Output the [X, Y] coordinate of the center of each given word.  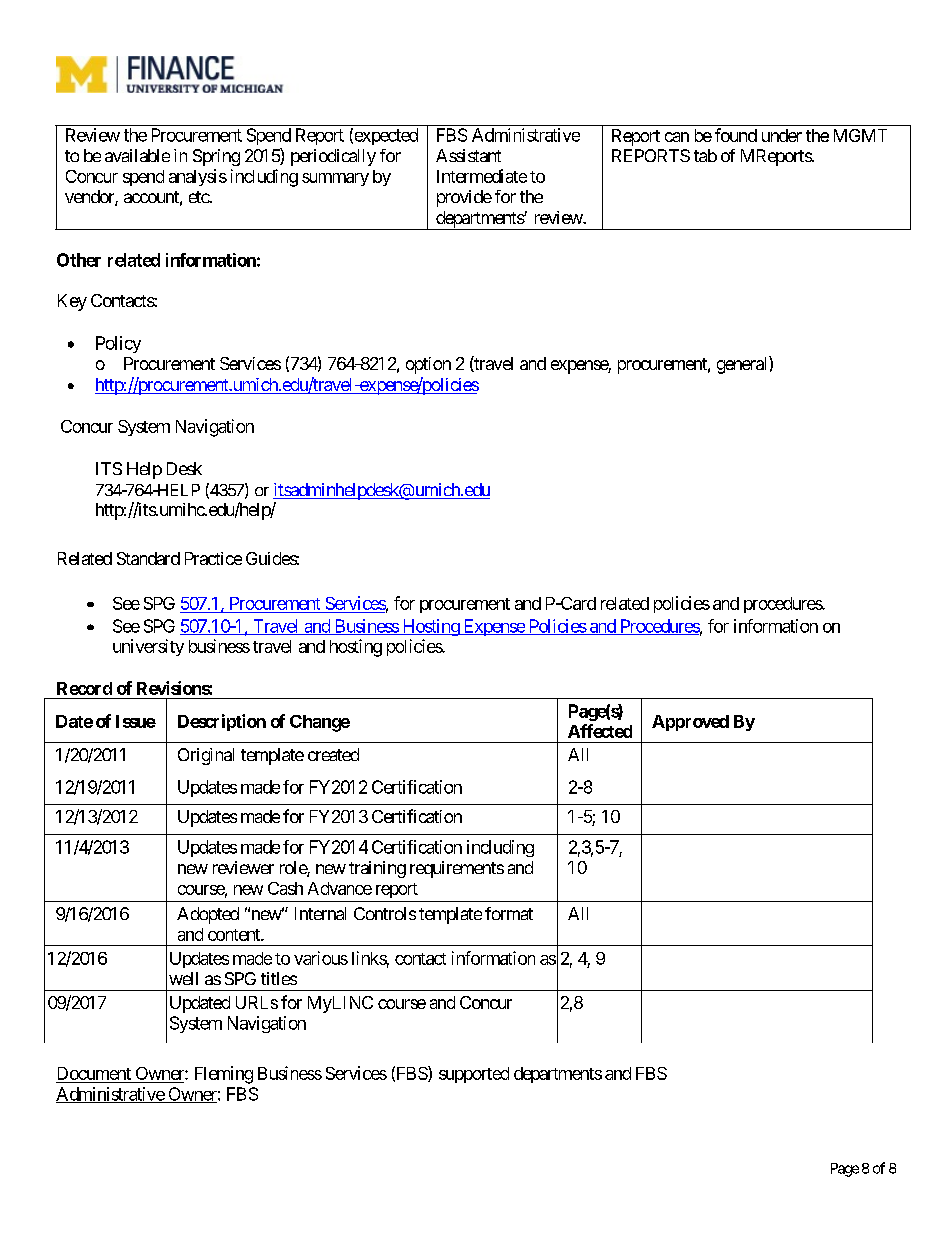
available [137, 155]
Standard [148, 558]
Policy [118, 344]
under [782, 135]
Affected [600, 731]
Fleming [224, 1075]
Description [222, 722]
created [333, 754]
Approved [690, 723]
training [377, 869]
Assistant [468, 155]
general [743, 365]
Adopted [208, 915]
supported [474, 1075]
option [428, 365]
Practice [213, 558]
